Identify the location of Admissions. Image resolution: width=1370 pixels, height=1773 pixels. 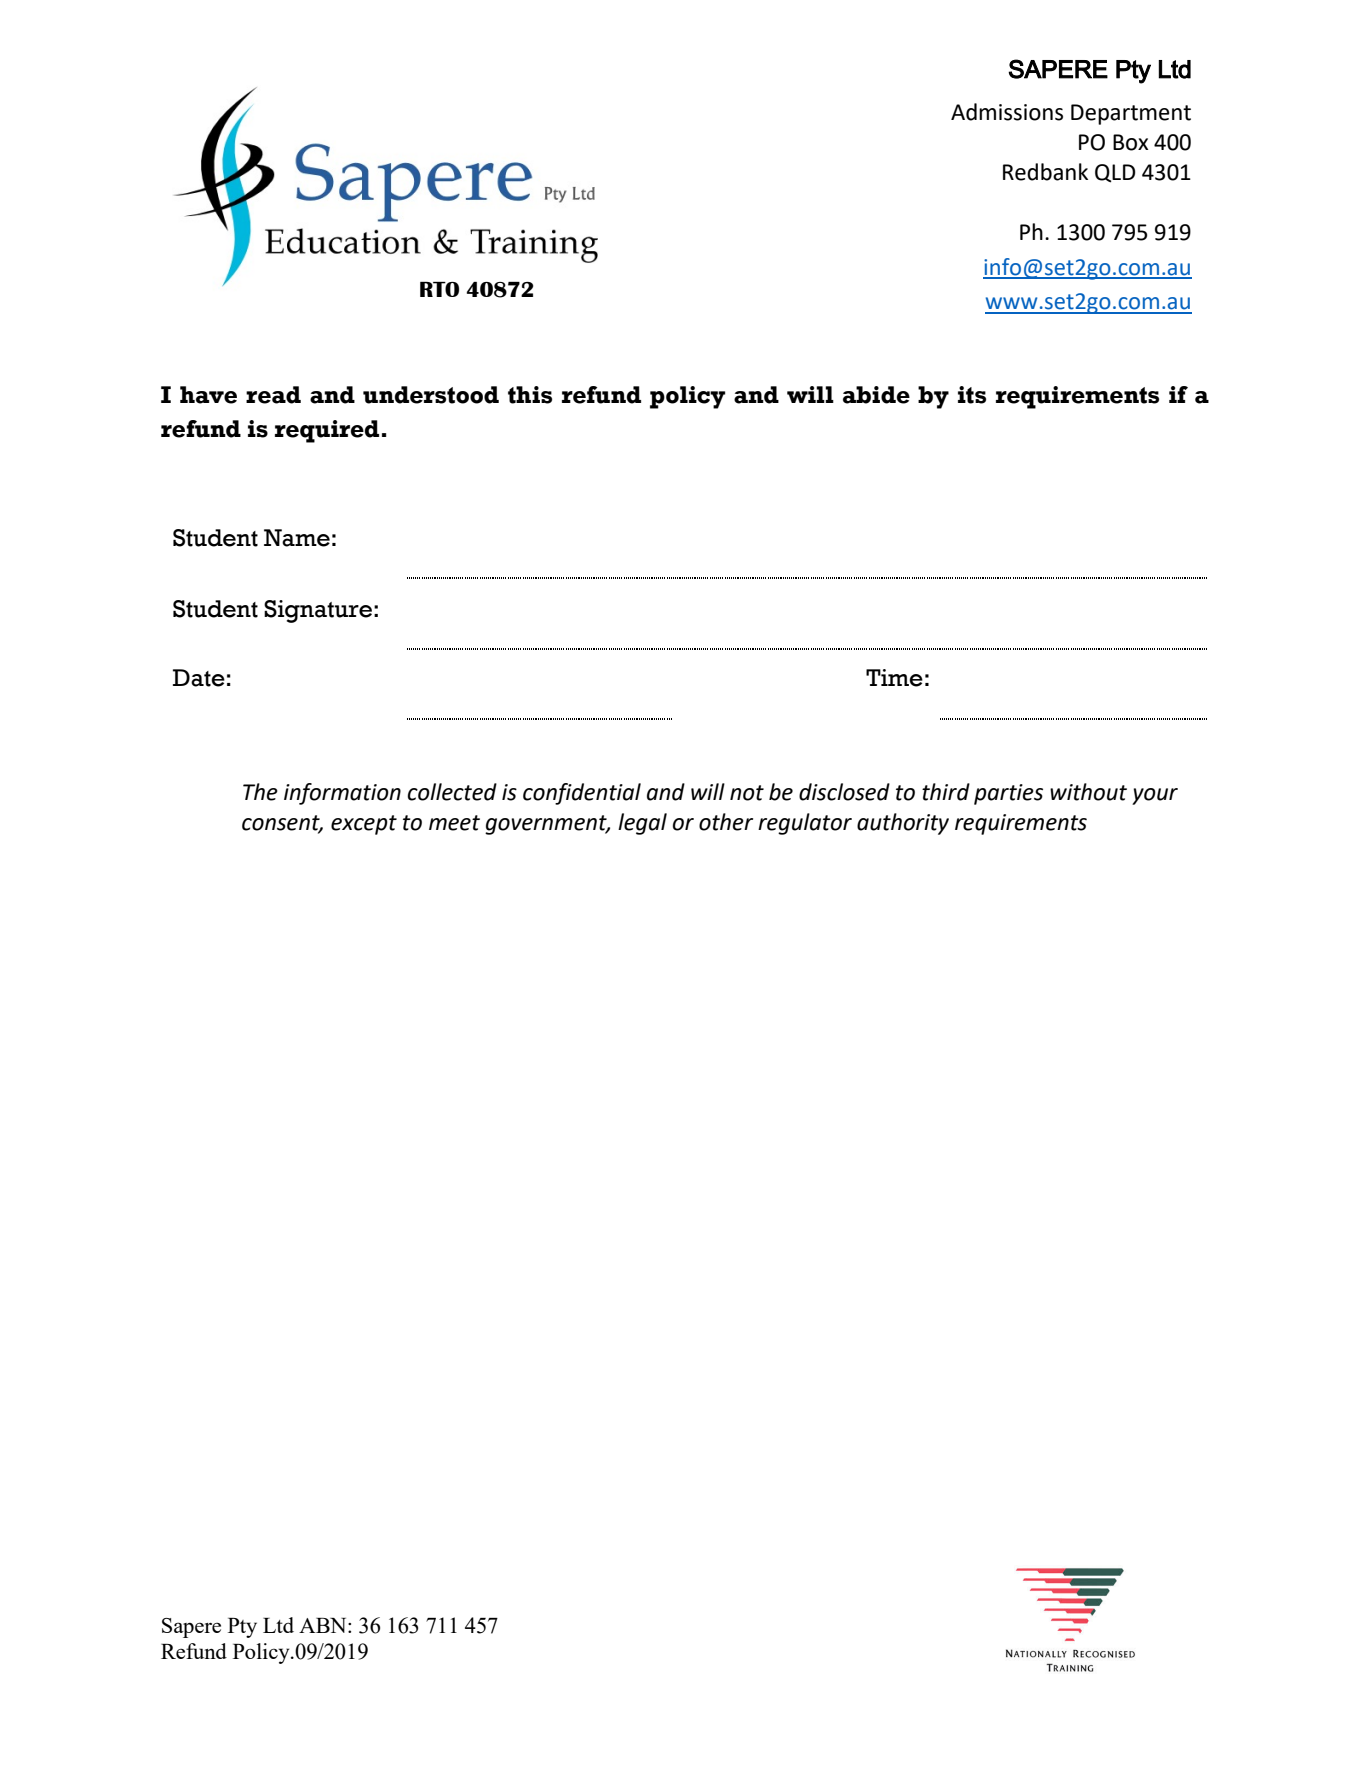
(1007, 112).
